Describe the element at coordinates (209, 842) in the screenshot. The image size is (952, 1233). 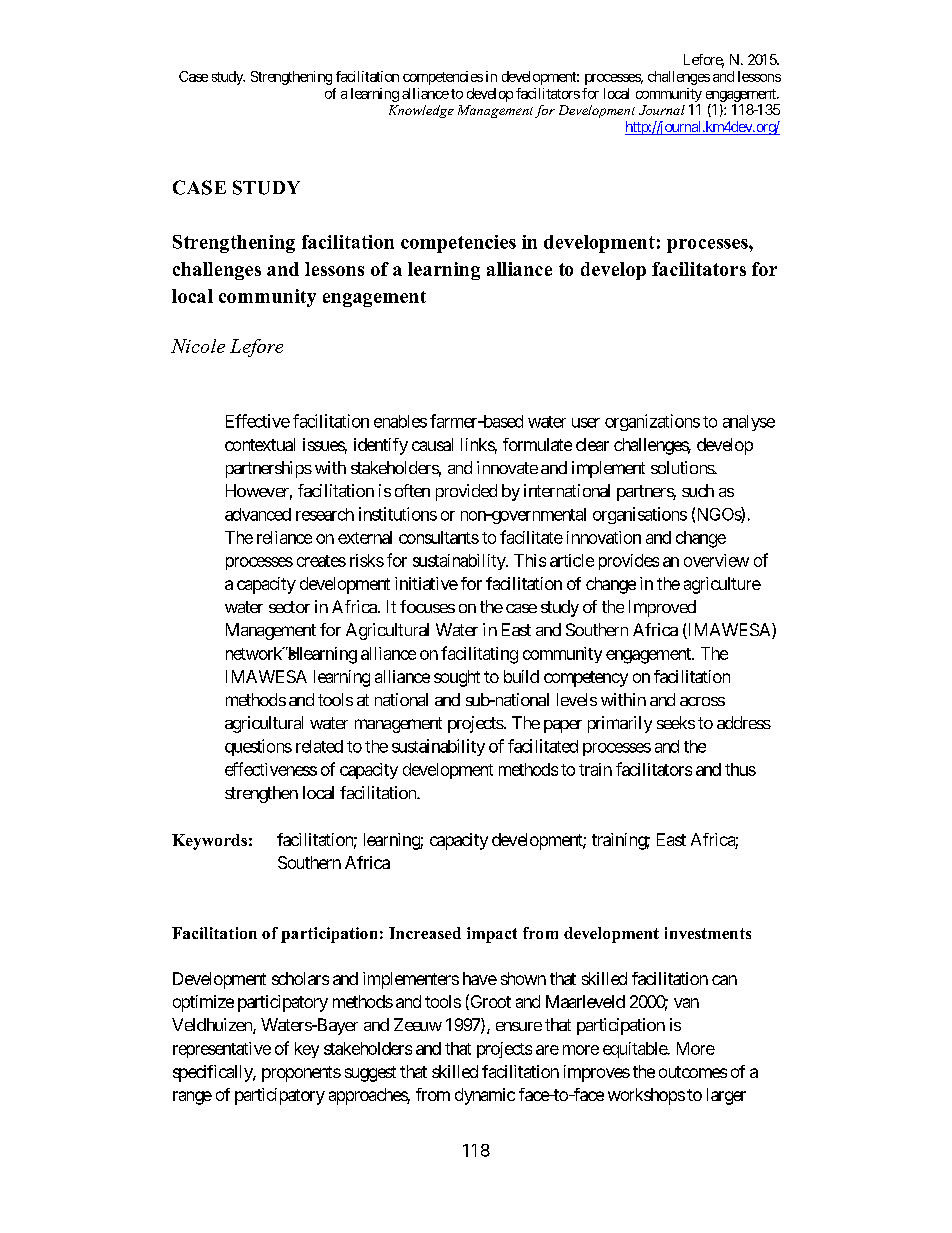
I see `Keywords` at that location.
